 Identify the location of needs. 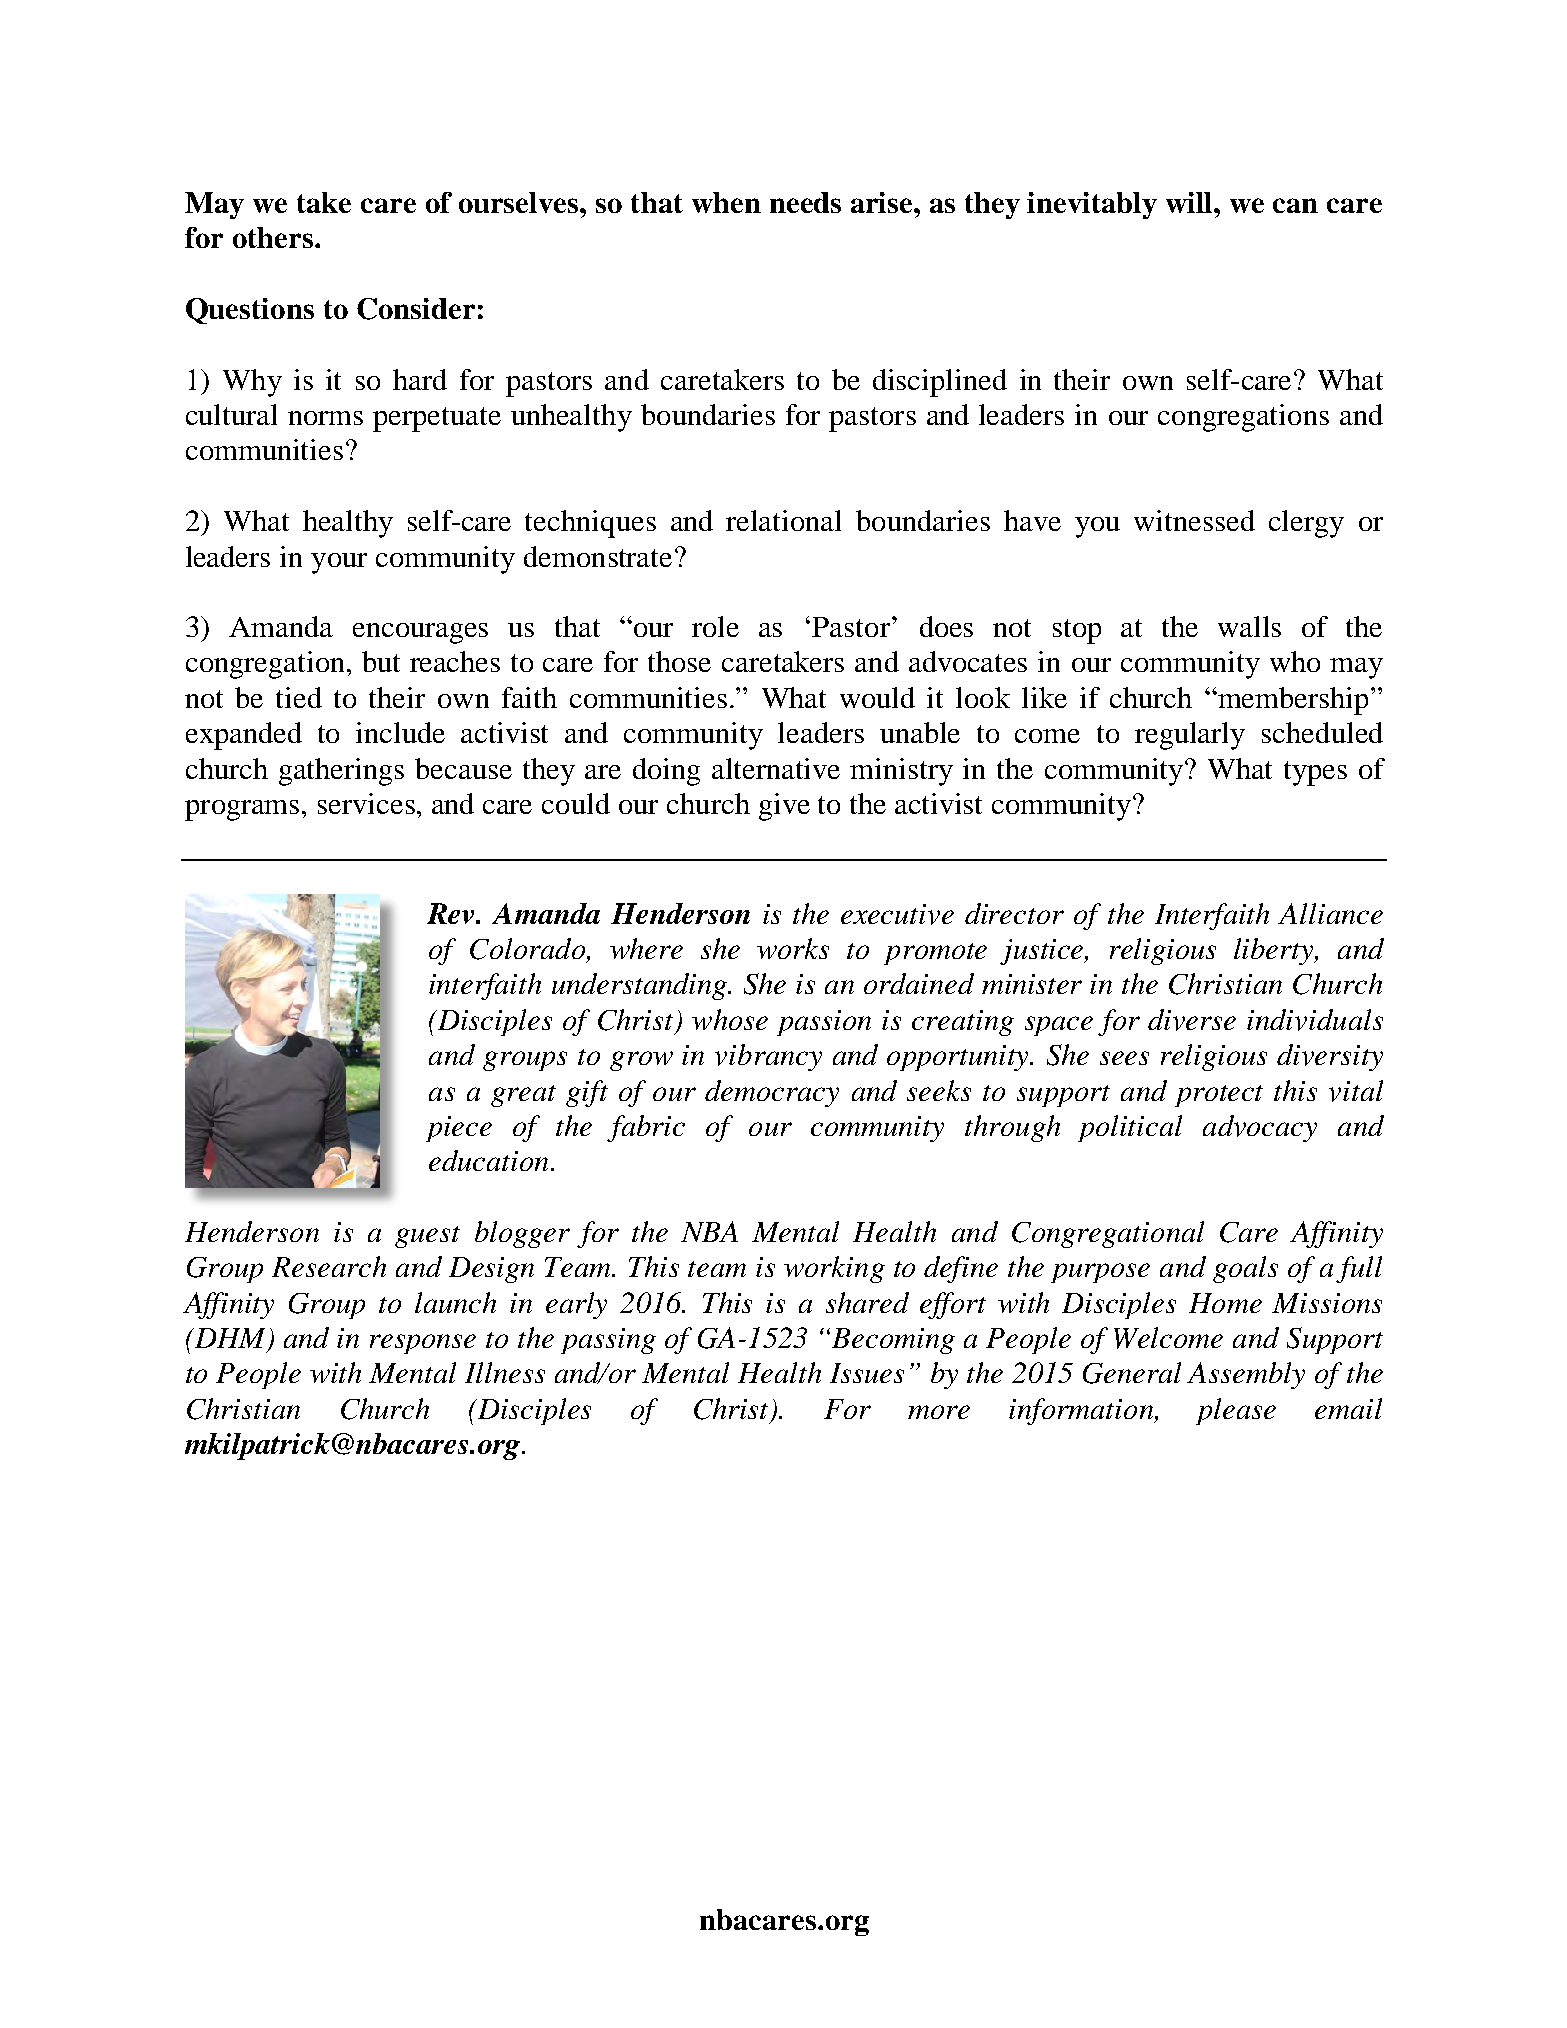
(805, 202).
